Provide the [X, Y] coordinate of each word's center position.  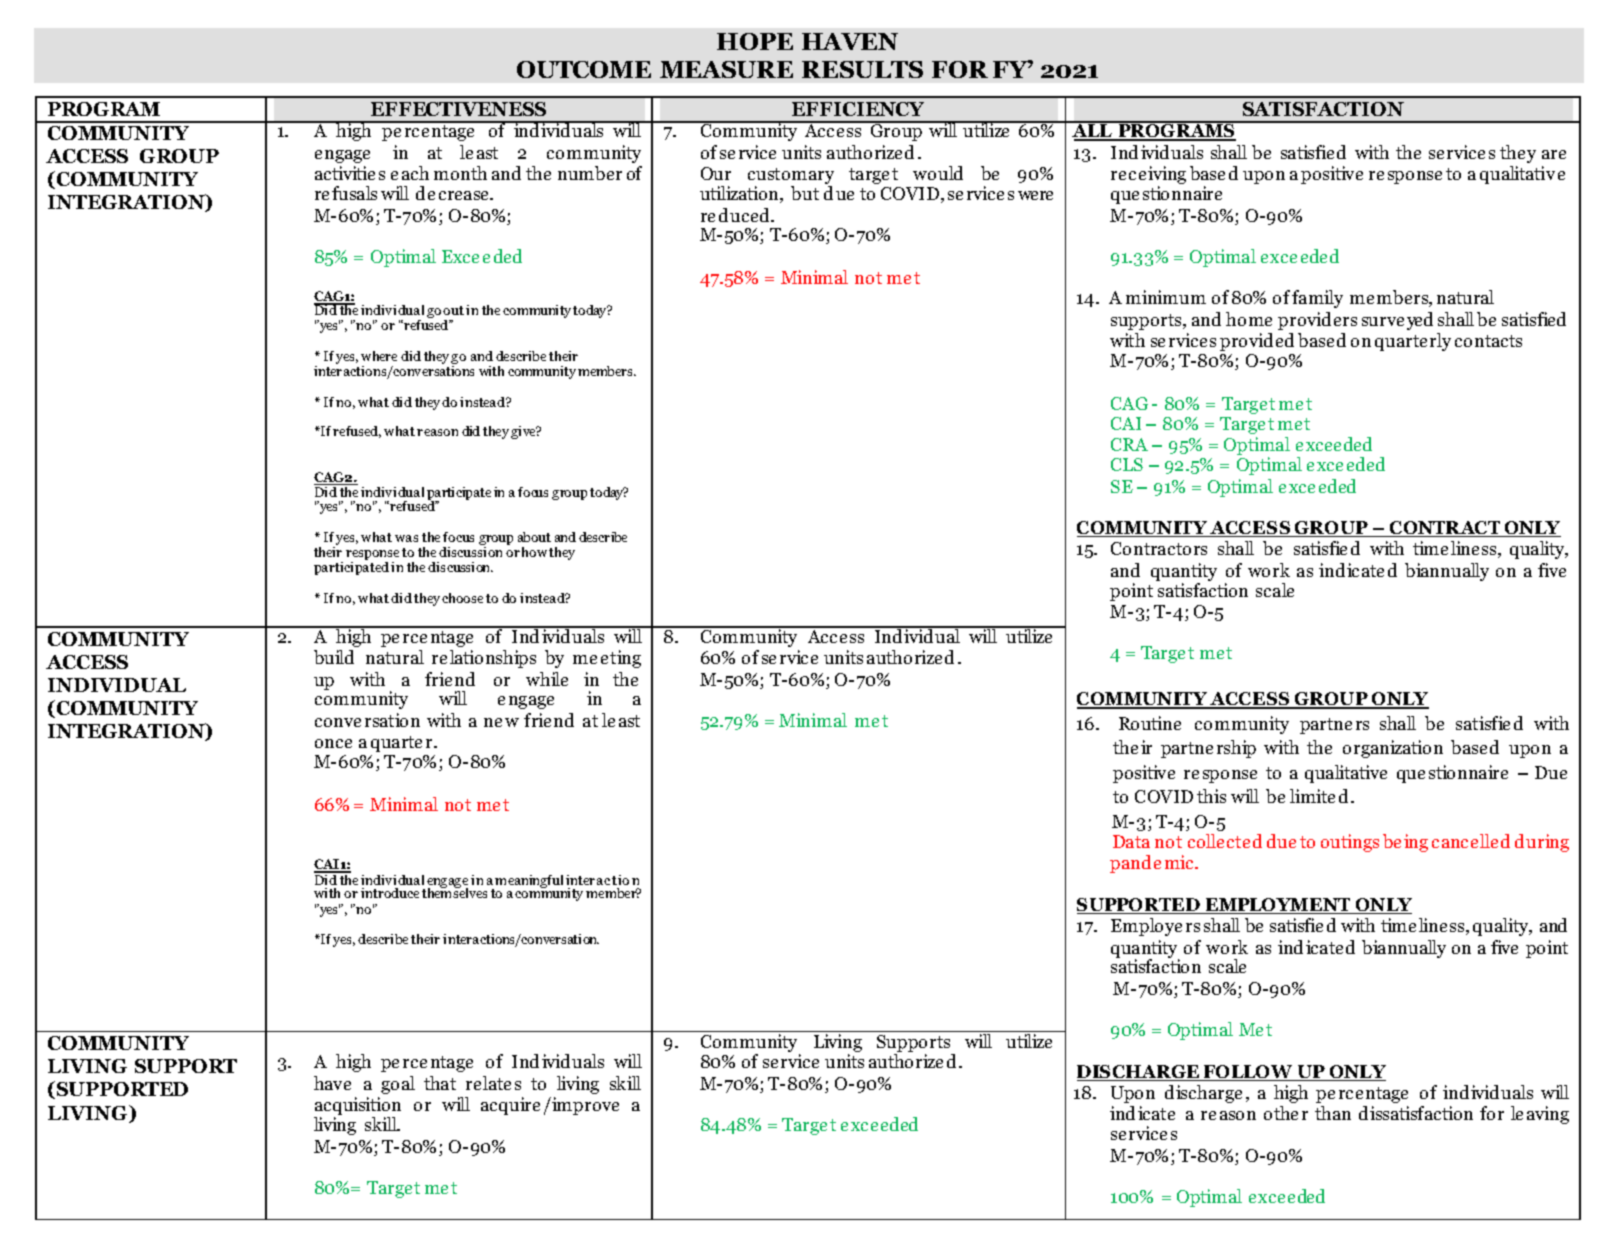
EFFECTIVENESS [458, 109]
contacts [1488, 341]
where [379, 356]
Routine [1150, 723]
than [1333, 1113]
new [501, 722]
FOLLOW [1248, 1073]
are [1554, 154]
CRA [1129, 444]
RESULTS [862, 69]
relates [493, 1083]
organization [1393, 749]
